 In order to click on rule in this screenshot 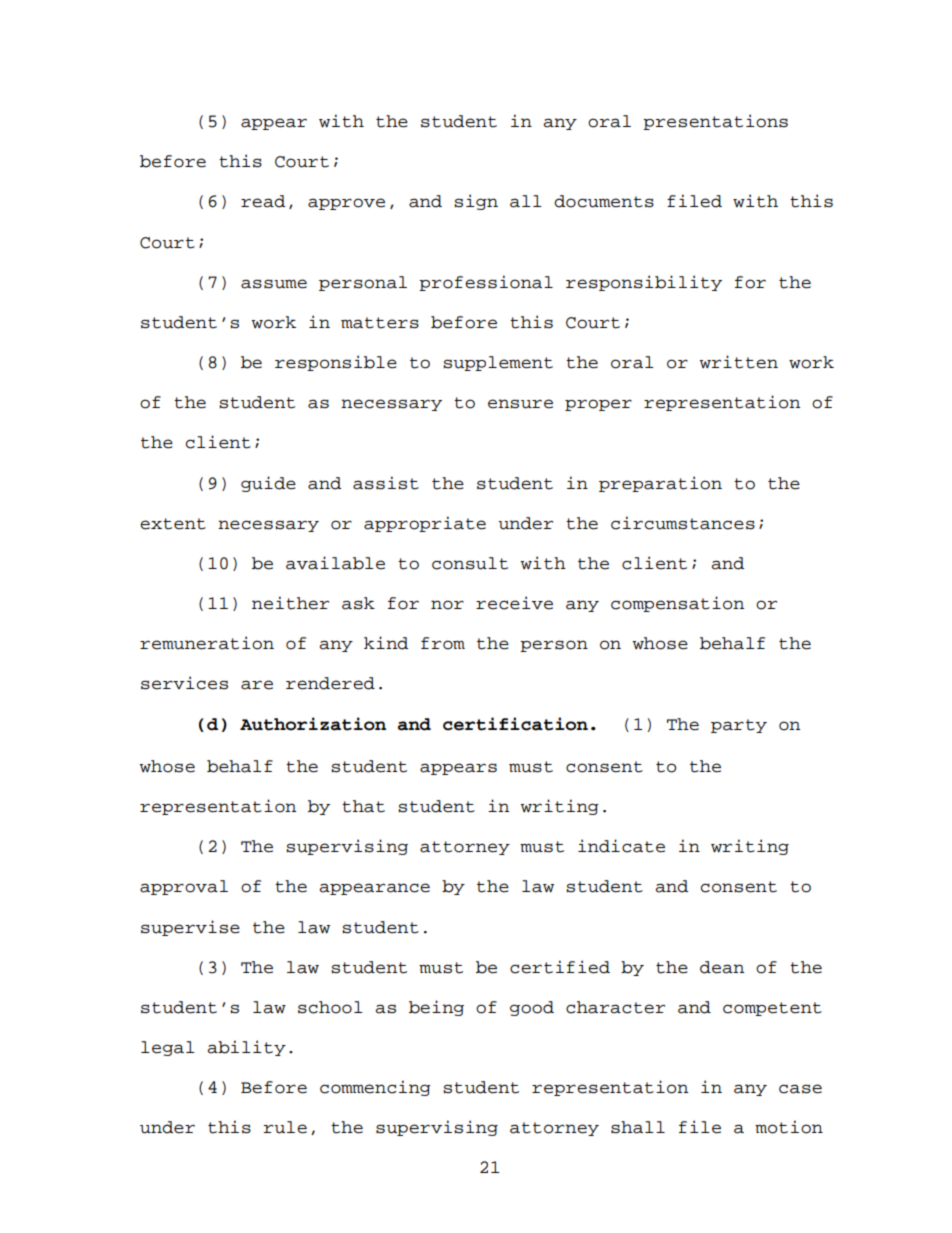, I will do `click(285, 1127)`.
